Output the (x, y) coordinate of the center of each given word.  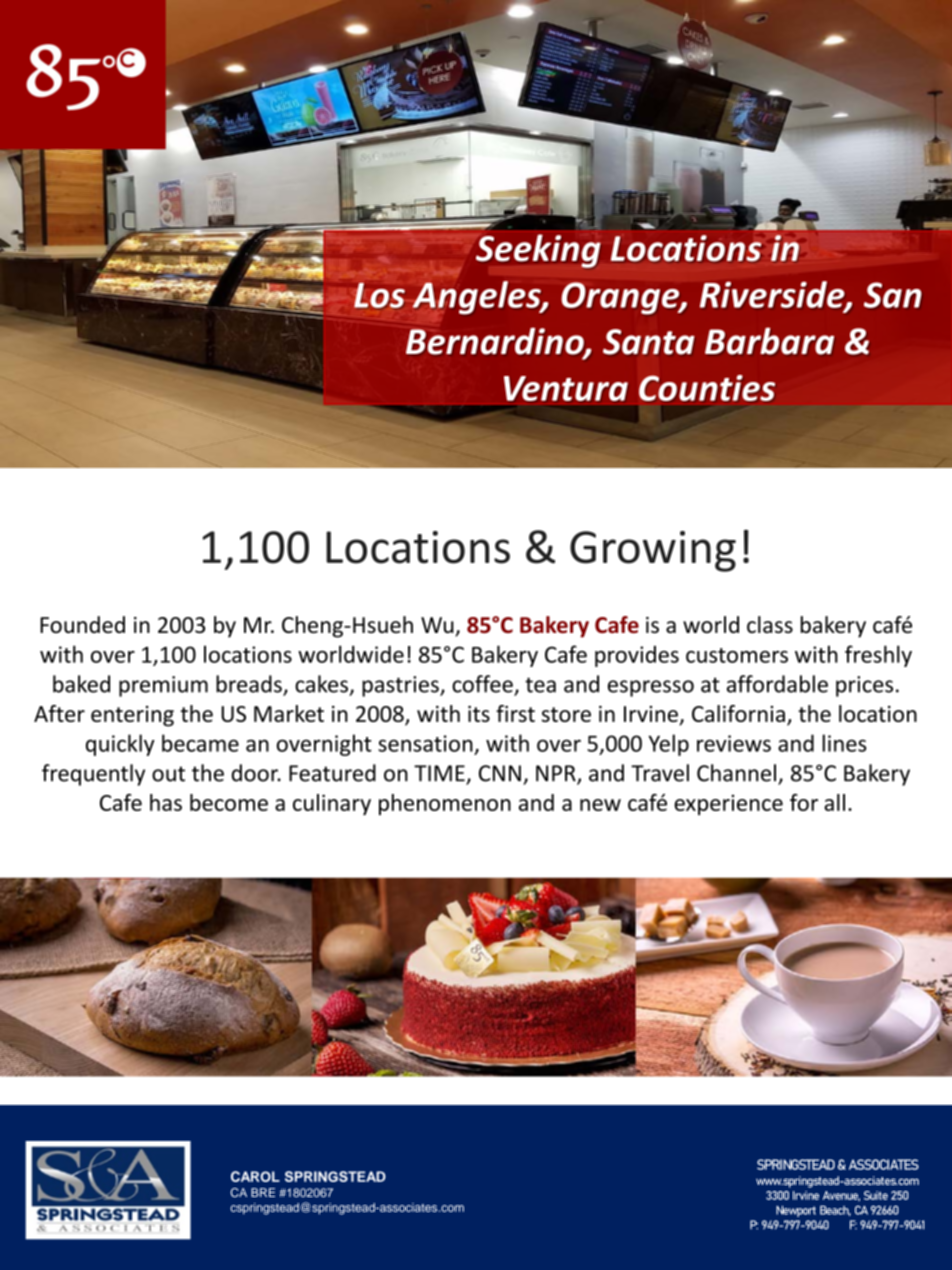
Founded (82, 624)
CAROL (255, 1176)
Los (379, 295)
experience (728, 805)
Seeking (538, 251)
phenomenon (445, 804)
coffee (482, 684)
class (770, 624)
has (166, 802)
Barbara (769, 341)
